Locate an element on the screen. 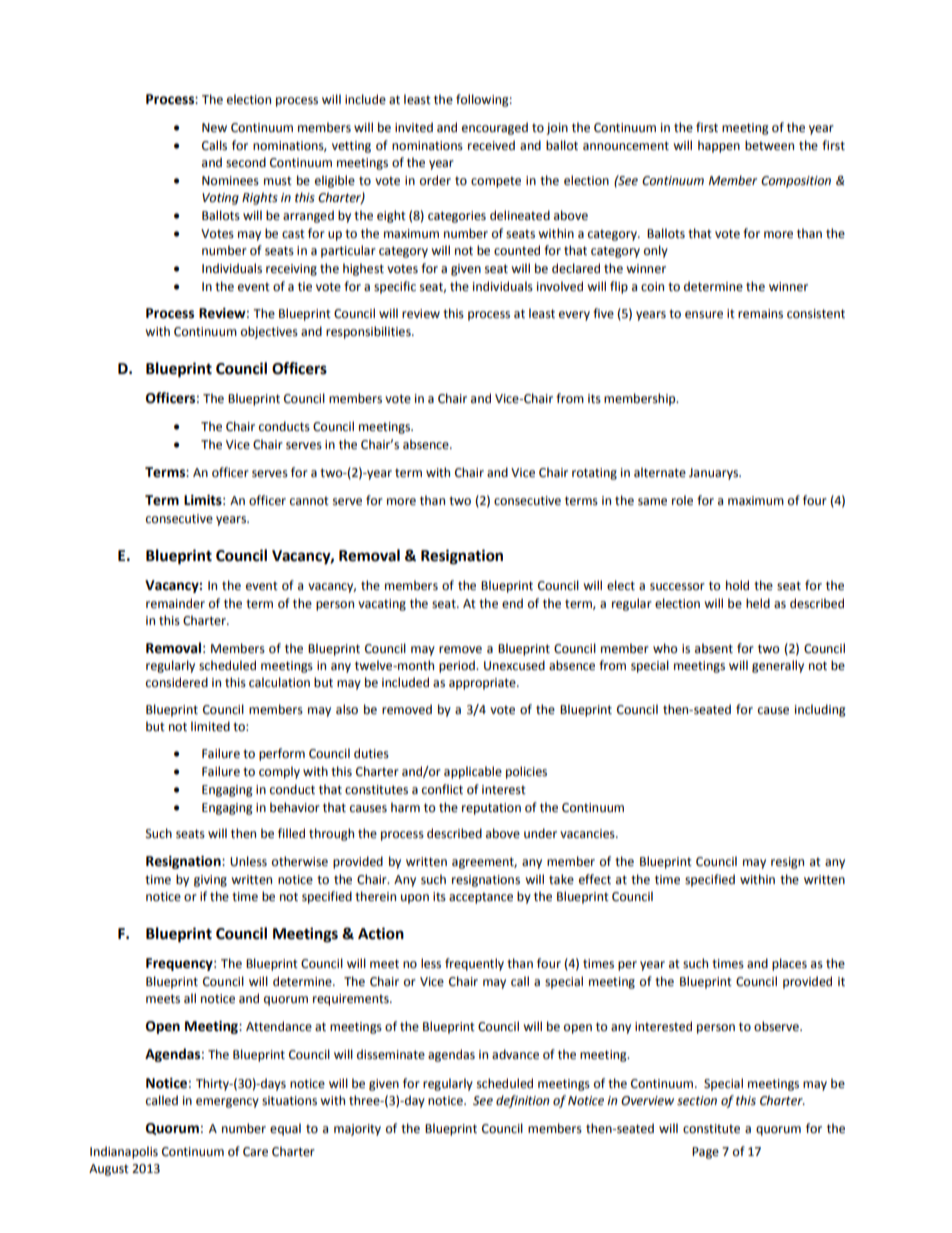 This screenshot has width=952, height=1233. considered is located at coordinates (177, 682).
